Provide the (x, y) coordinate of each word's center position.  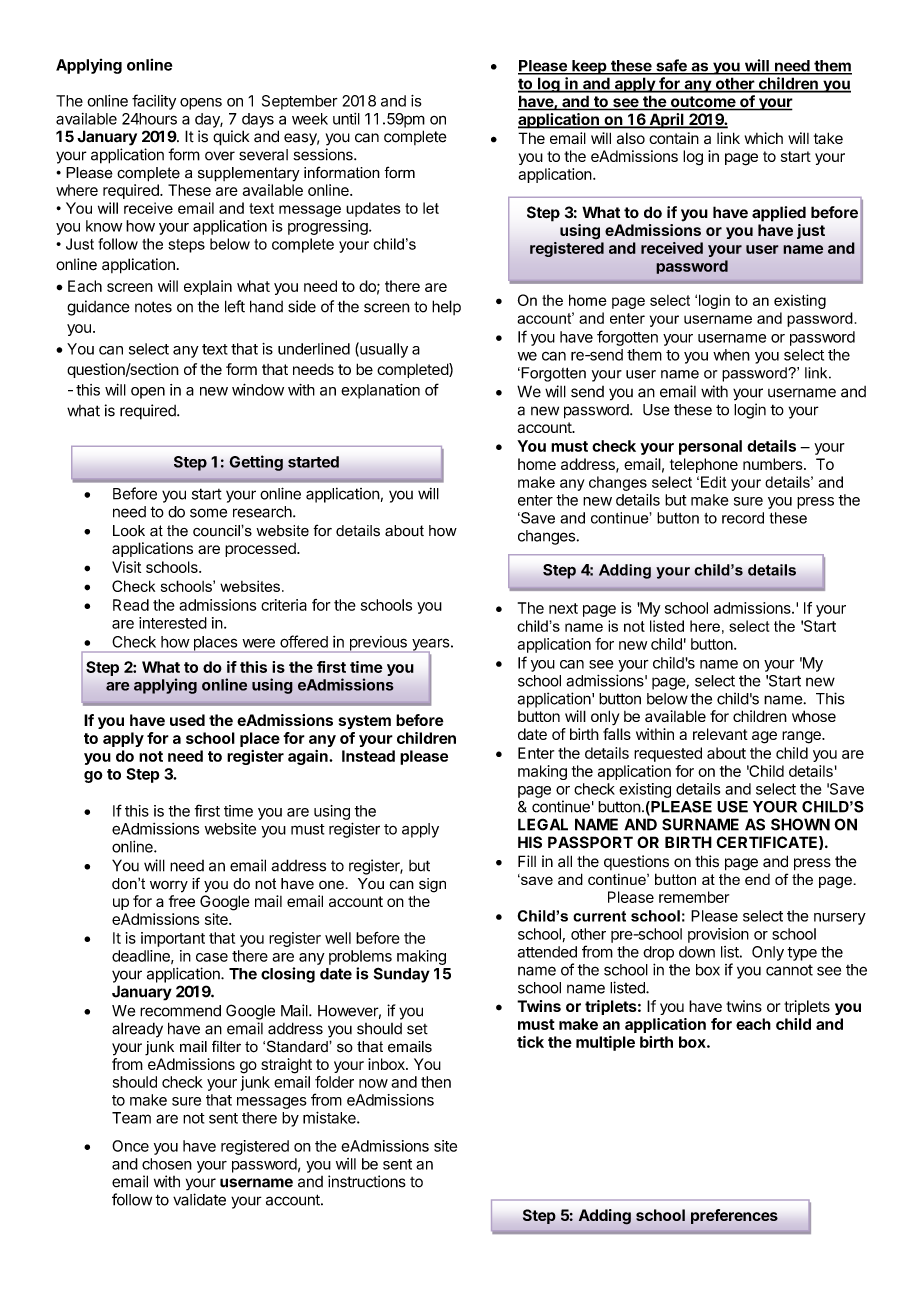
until (346, 119)
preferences (734, 1216)
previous (378, 644)
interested (173, 623)
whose (814, 716)
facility (154, 102)
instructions (367, 1181)
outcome (703, 103)
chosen (167, 1164)
